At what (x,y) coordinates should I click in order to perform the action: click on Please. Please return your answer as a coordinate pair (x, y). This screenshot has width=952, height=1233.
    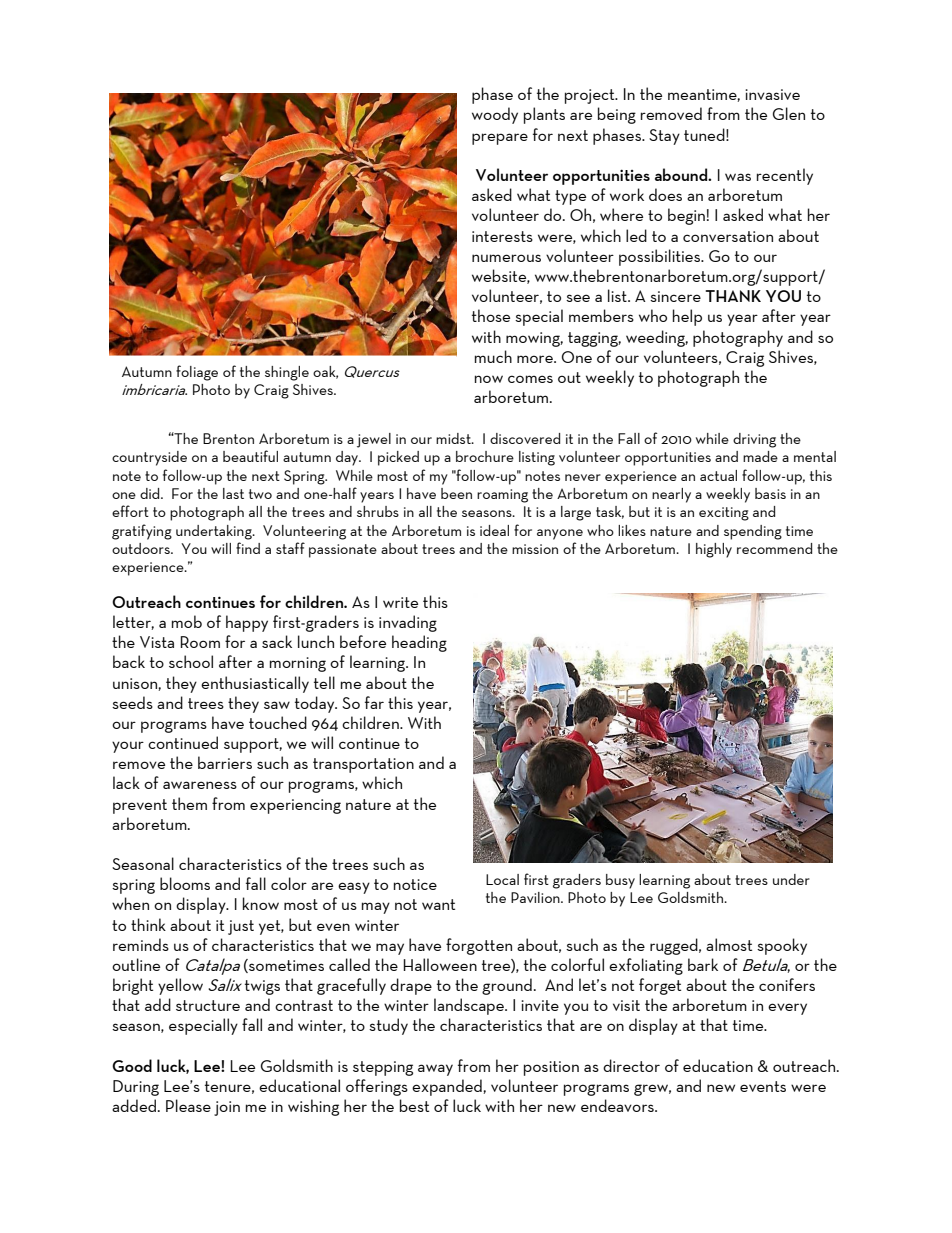
    Looking at the image, I should click on (188, 1105).
